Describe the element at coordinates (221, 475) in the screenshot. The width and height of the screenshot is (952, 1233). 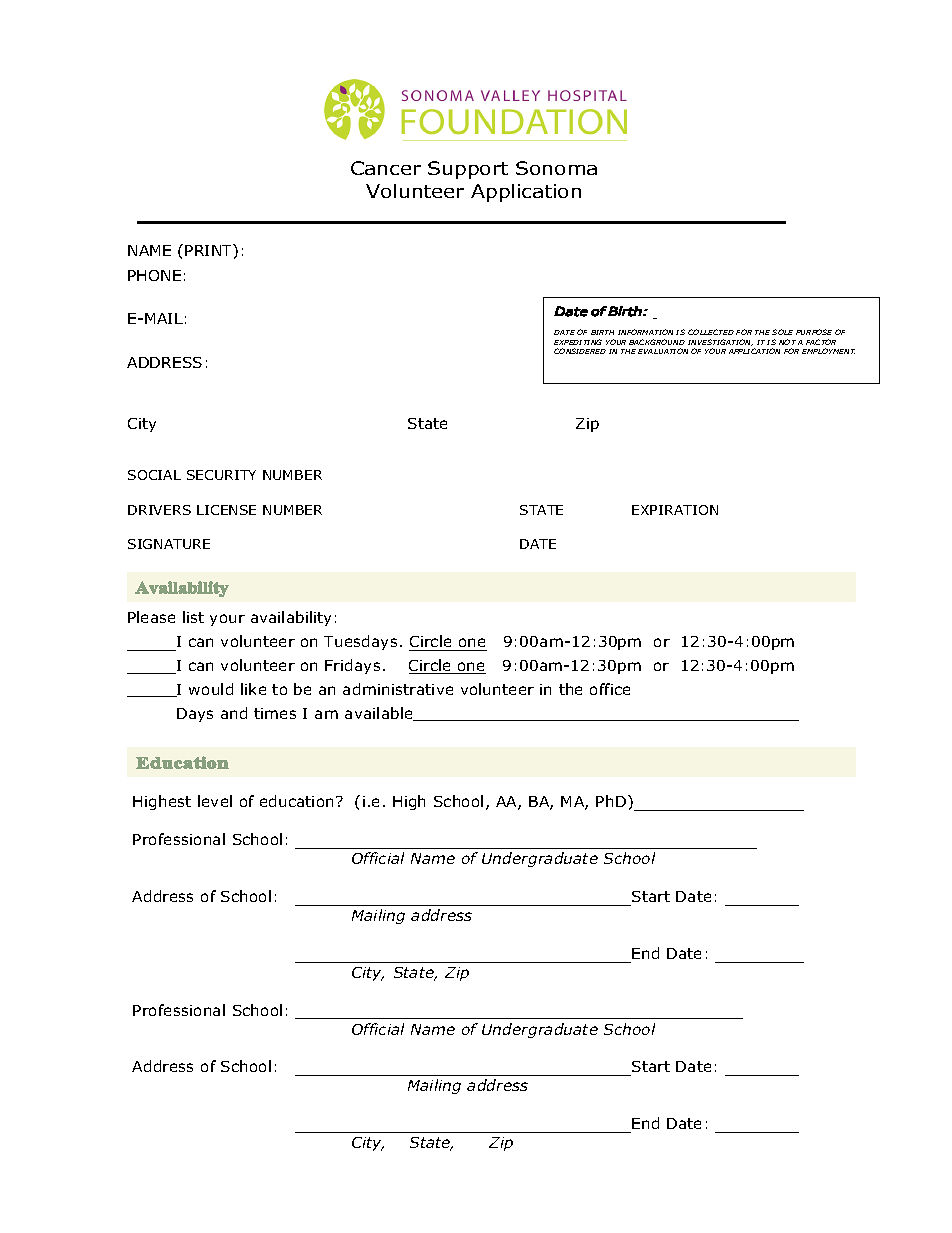
I see `SECURITY` at that location.
